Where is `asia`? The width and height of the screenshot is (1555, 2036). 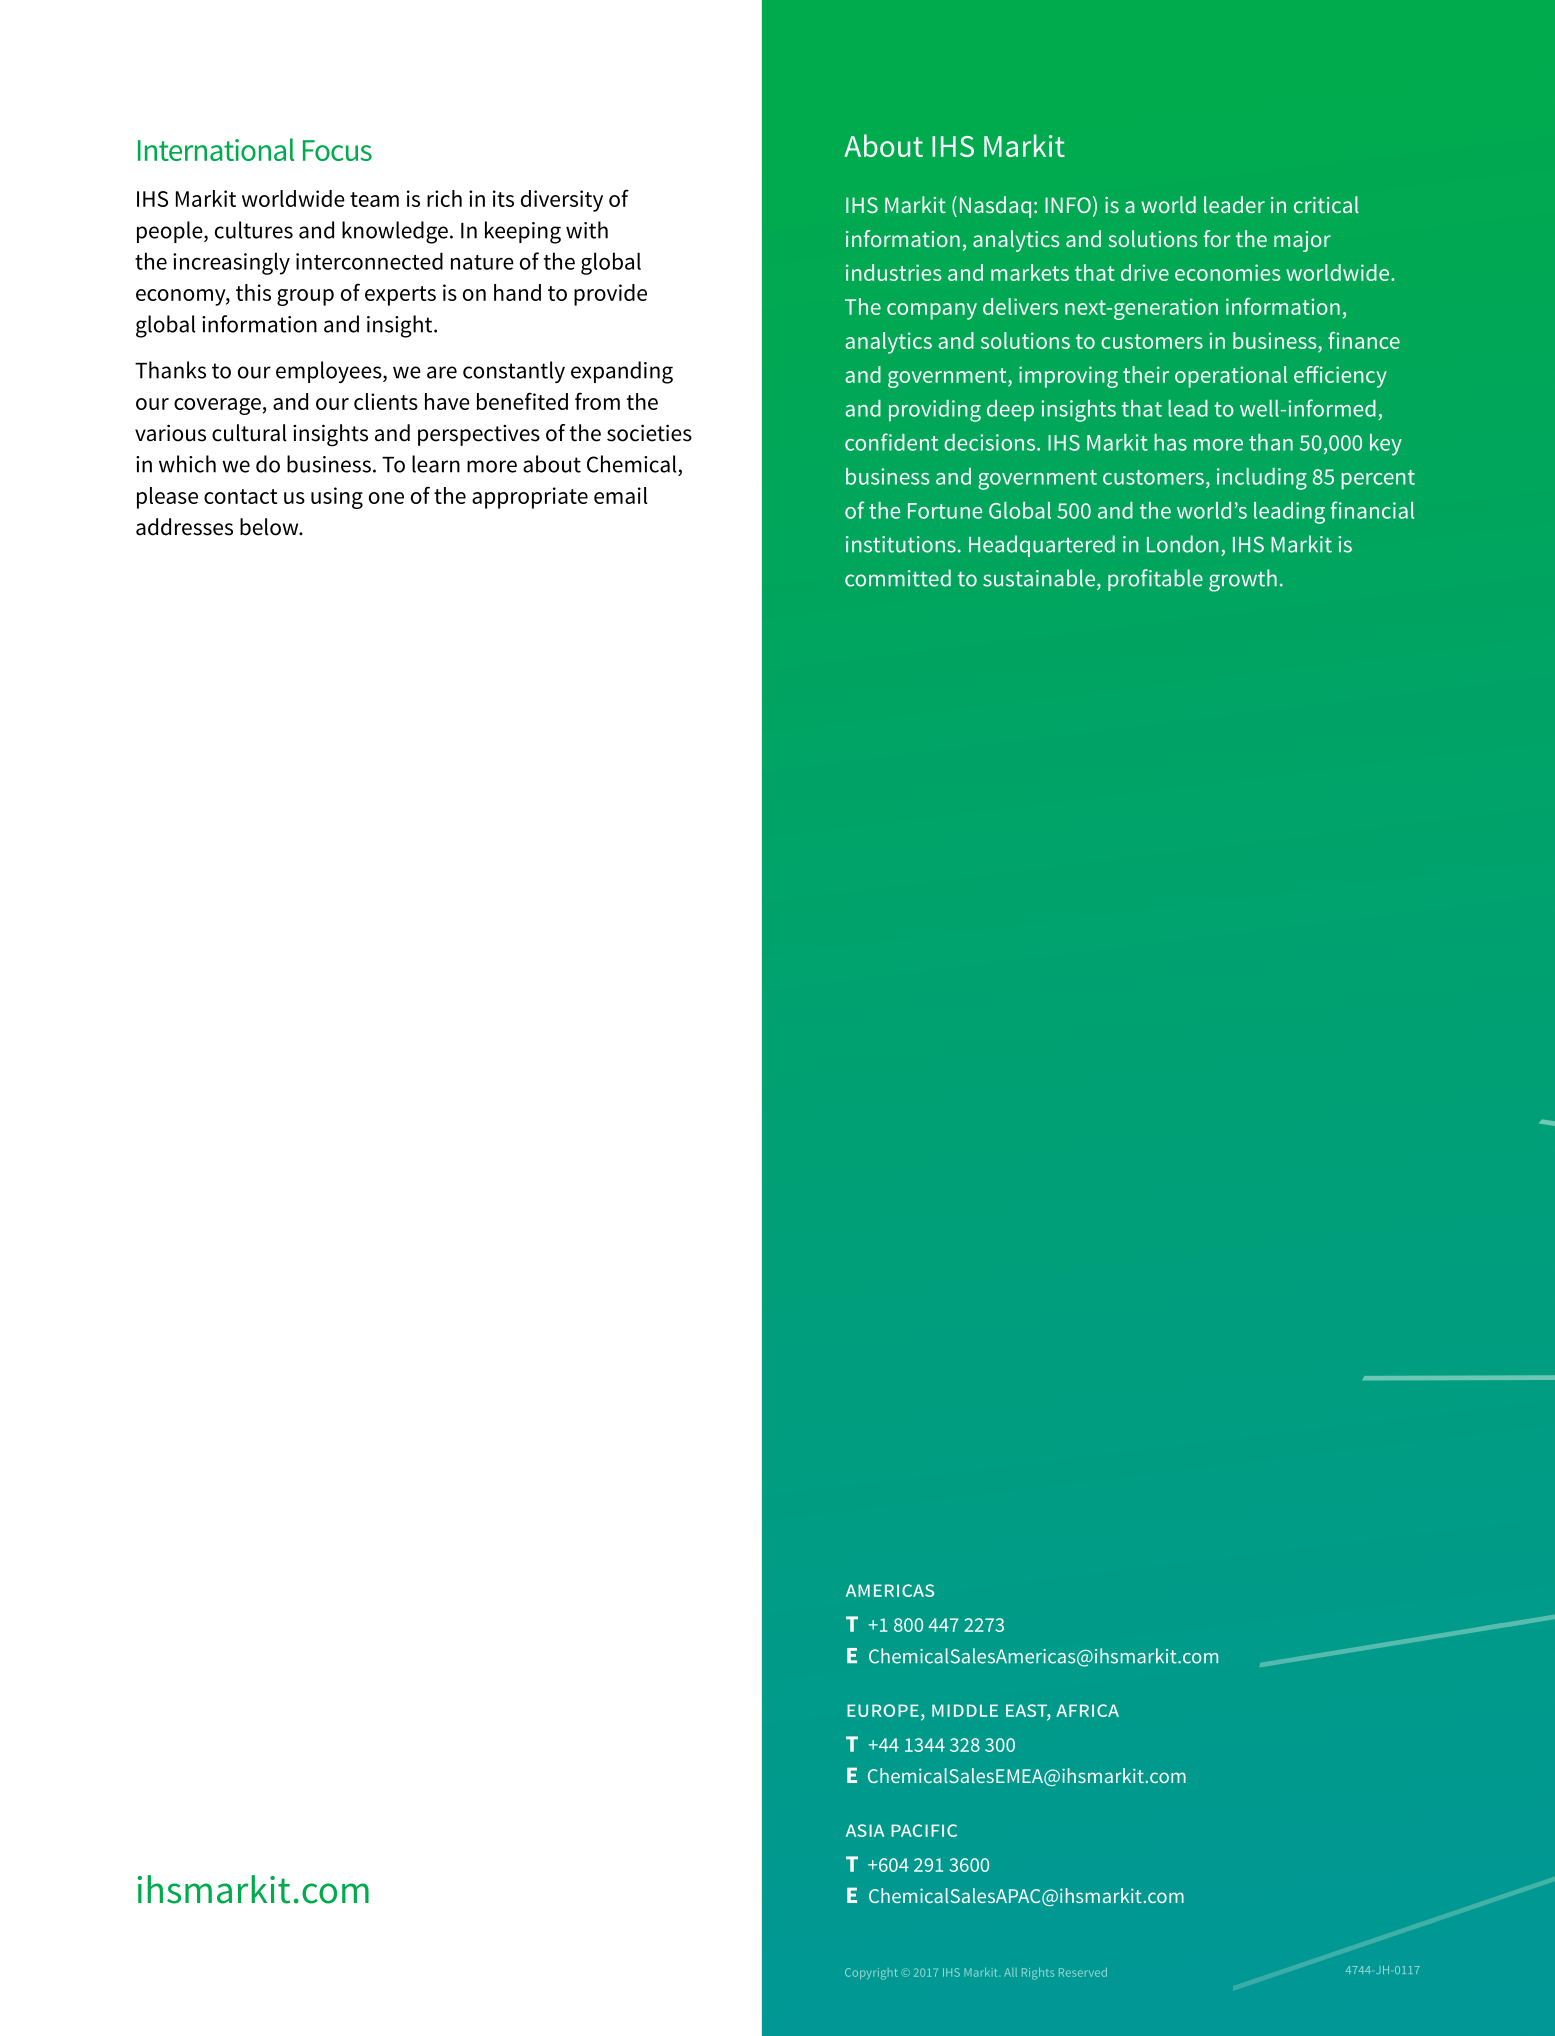 asia is located at coordinates (865, 1830).
